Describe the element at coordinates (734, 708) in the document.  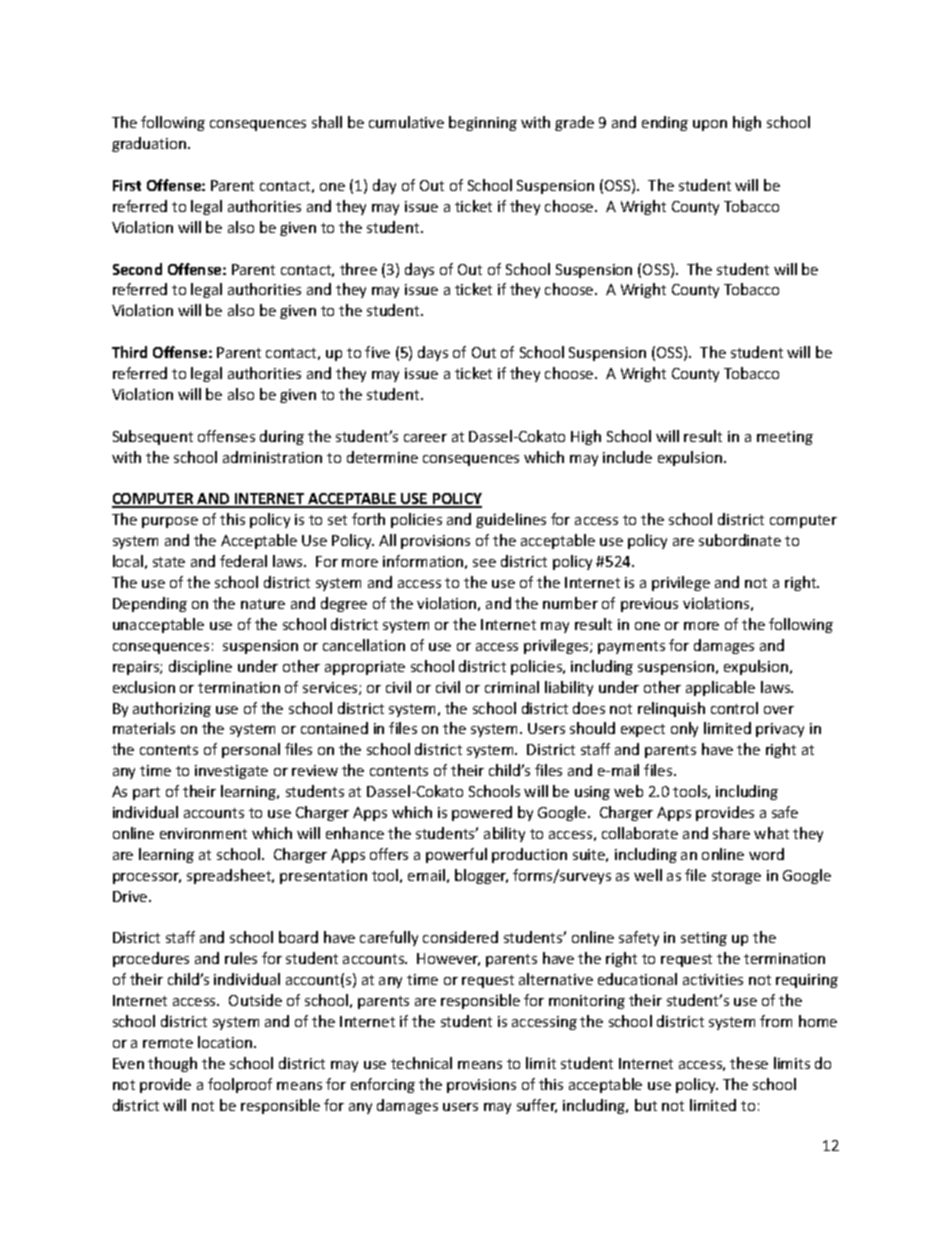
I see `control` at that location.
